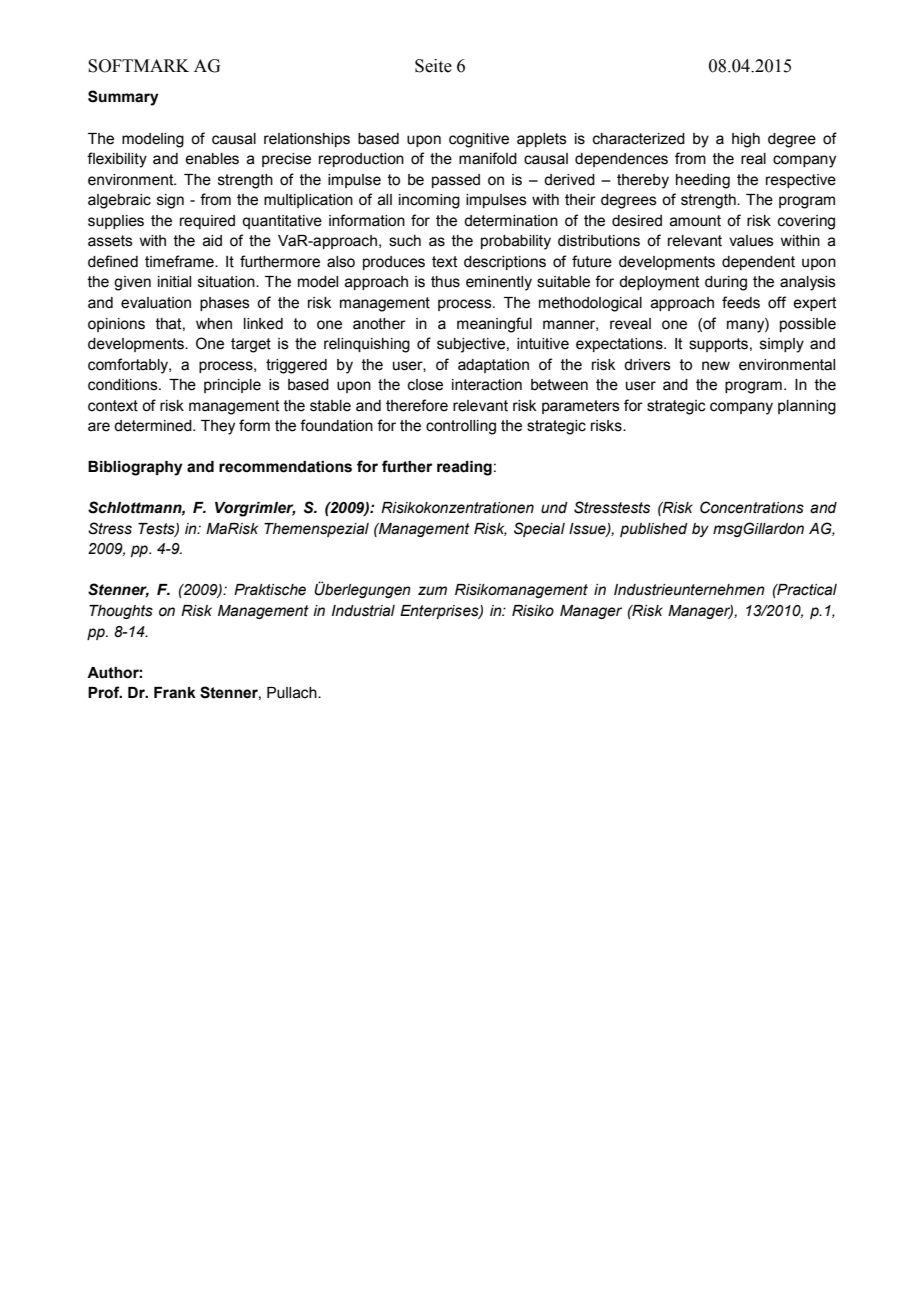 The image size is (924, 1308). What do you see at coordinates (232, 386) in the screenshot?
I see `principle` at bounding box center [232, 386].
